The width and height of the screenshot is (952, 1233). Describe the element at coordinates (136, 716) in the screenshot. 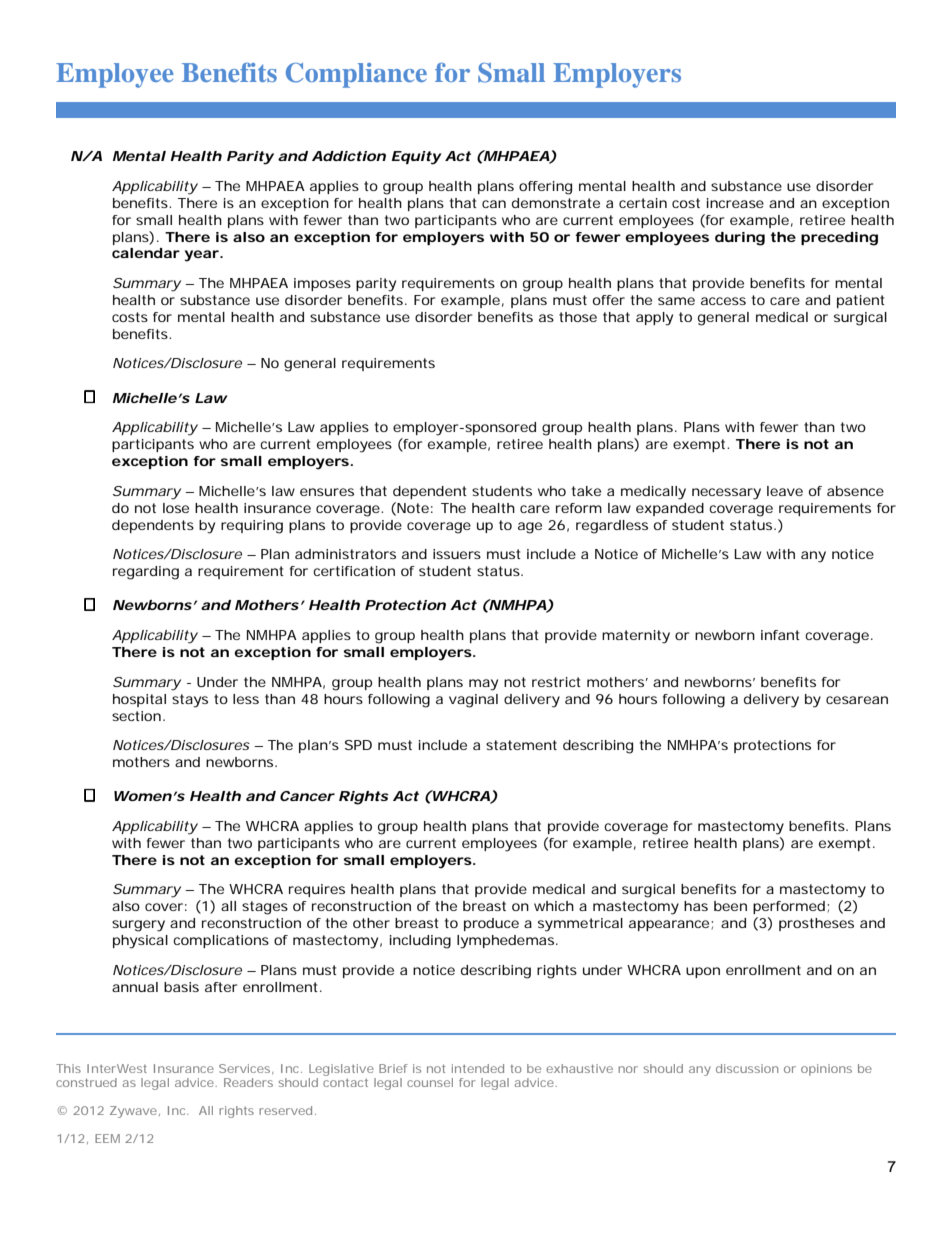

I see `section` at that location.
